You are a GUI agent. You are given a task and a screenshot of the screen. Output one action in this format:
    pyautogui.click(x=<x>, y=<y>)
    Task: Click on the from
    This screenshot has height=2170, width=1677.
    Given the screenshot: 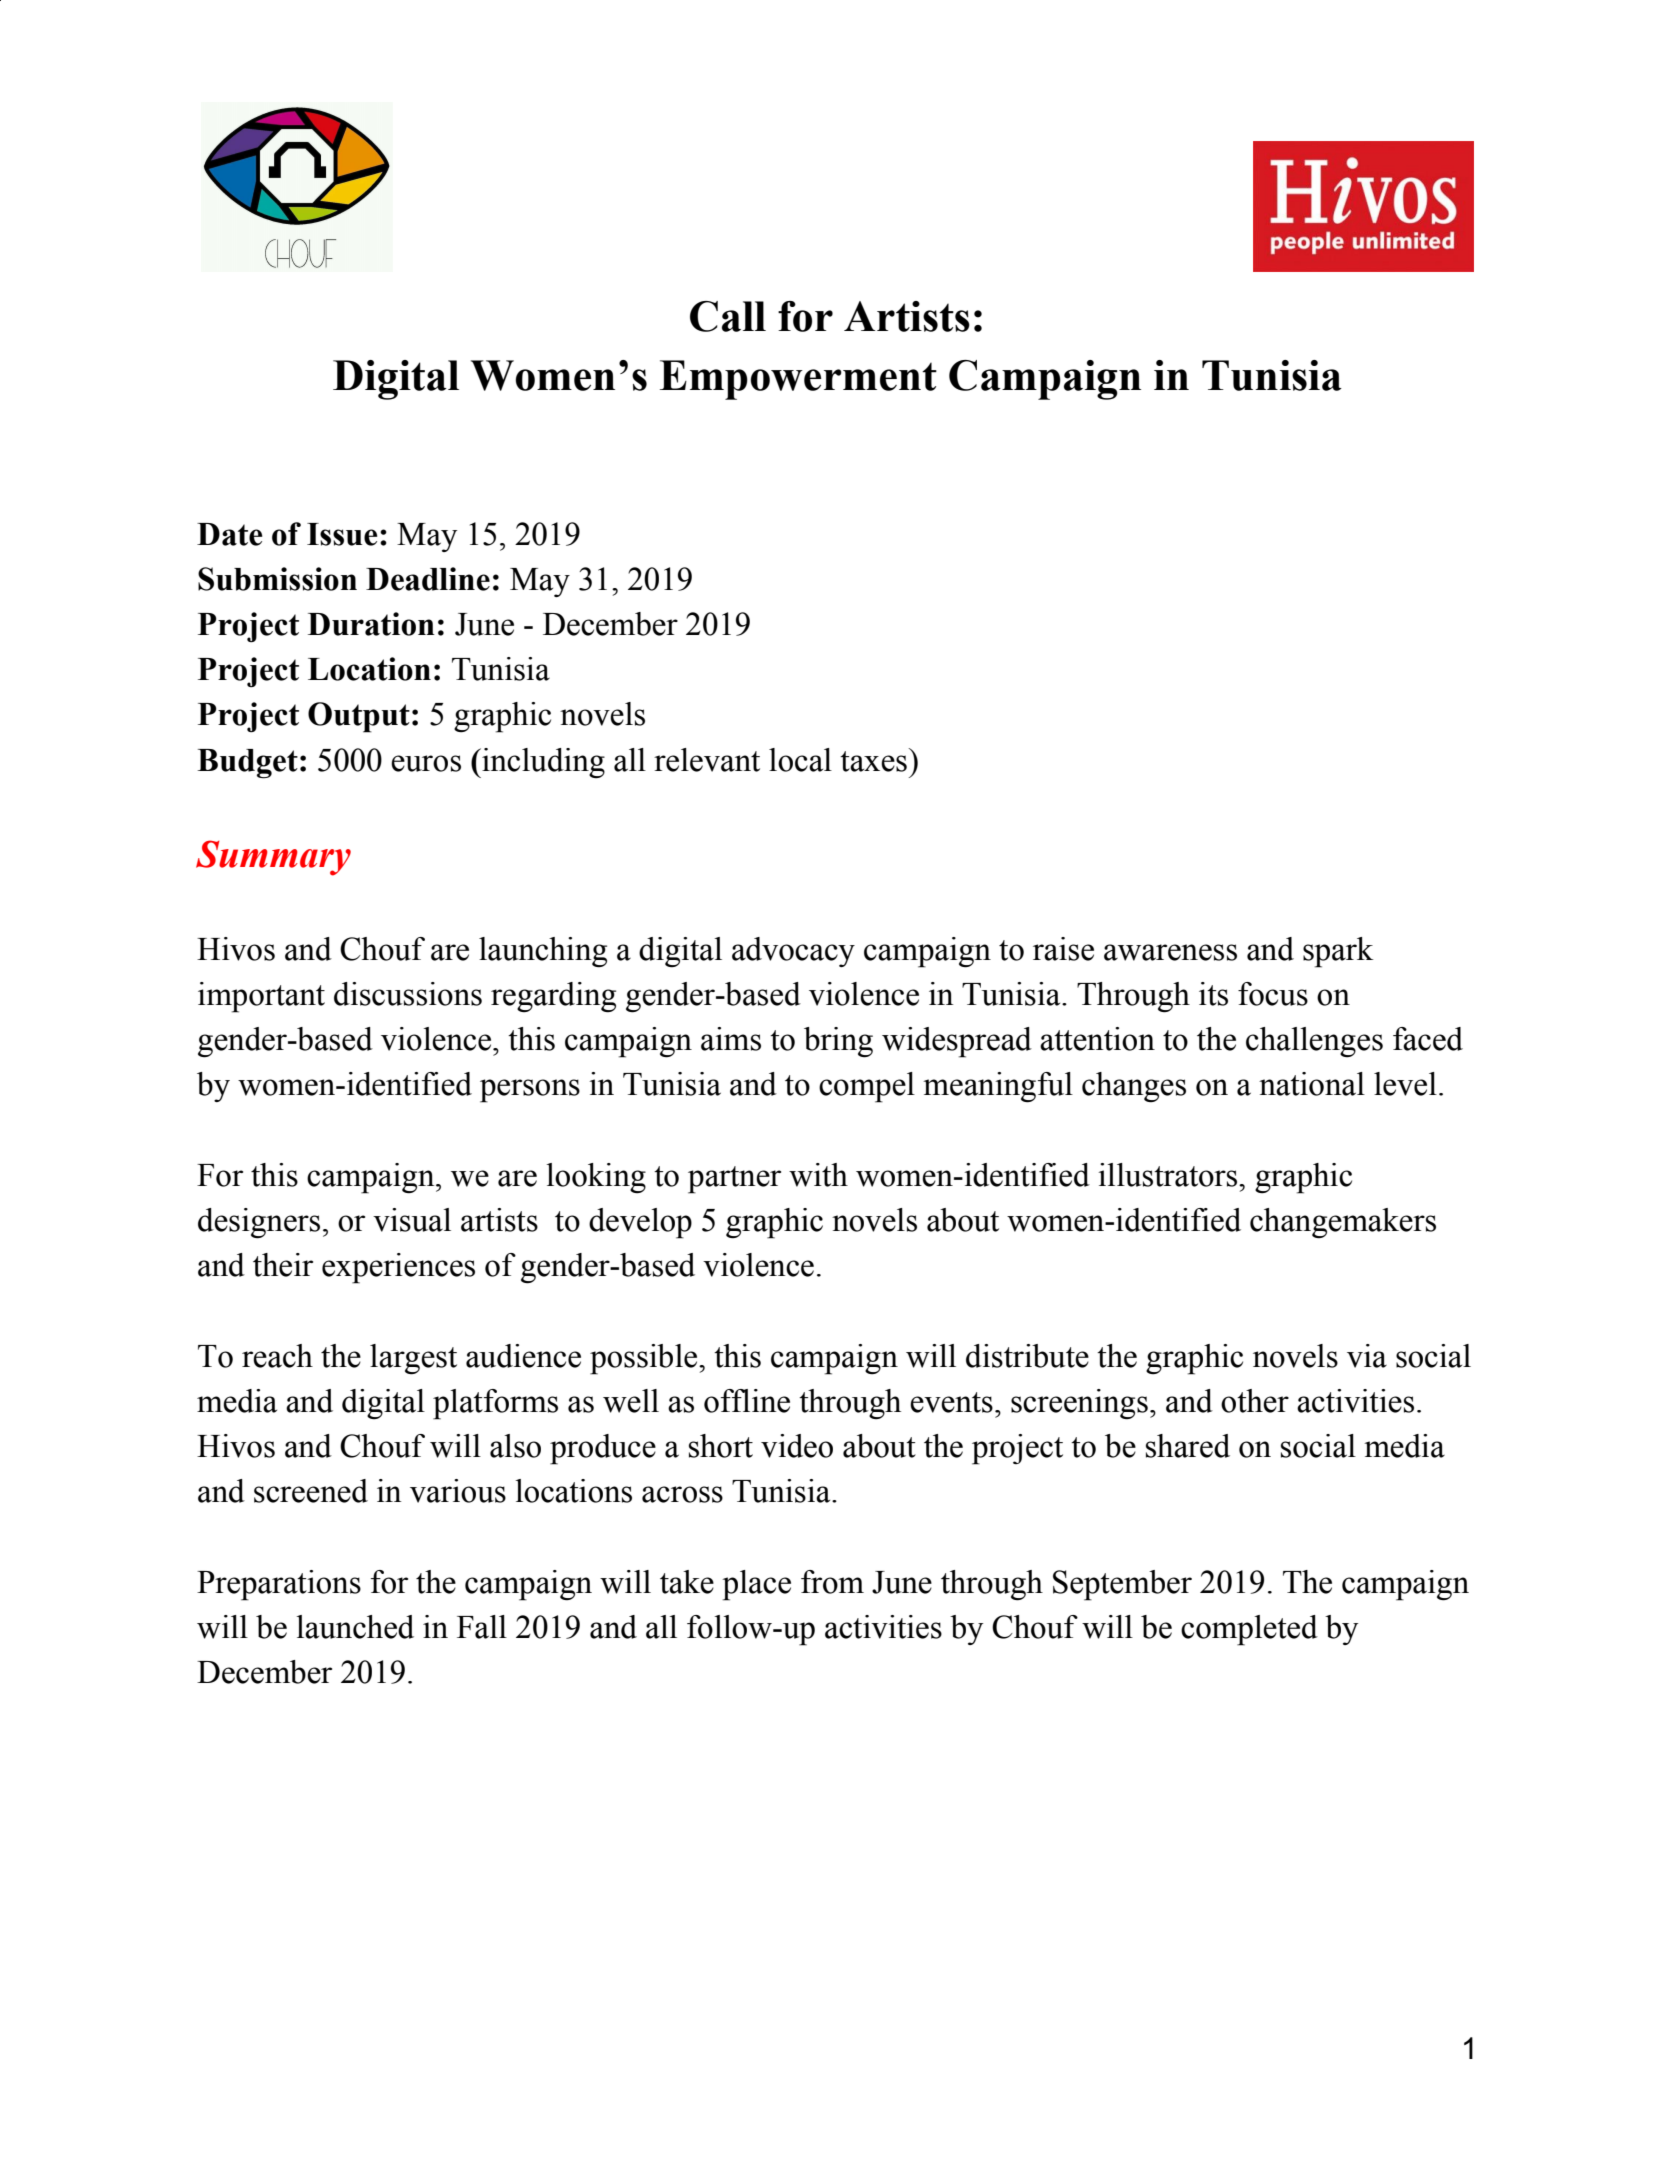 What is the action you would take?
    pyautogui.click(x=832, y=1582)
